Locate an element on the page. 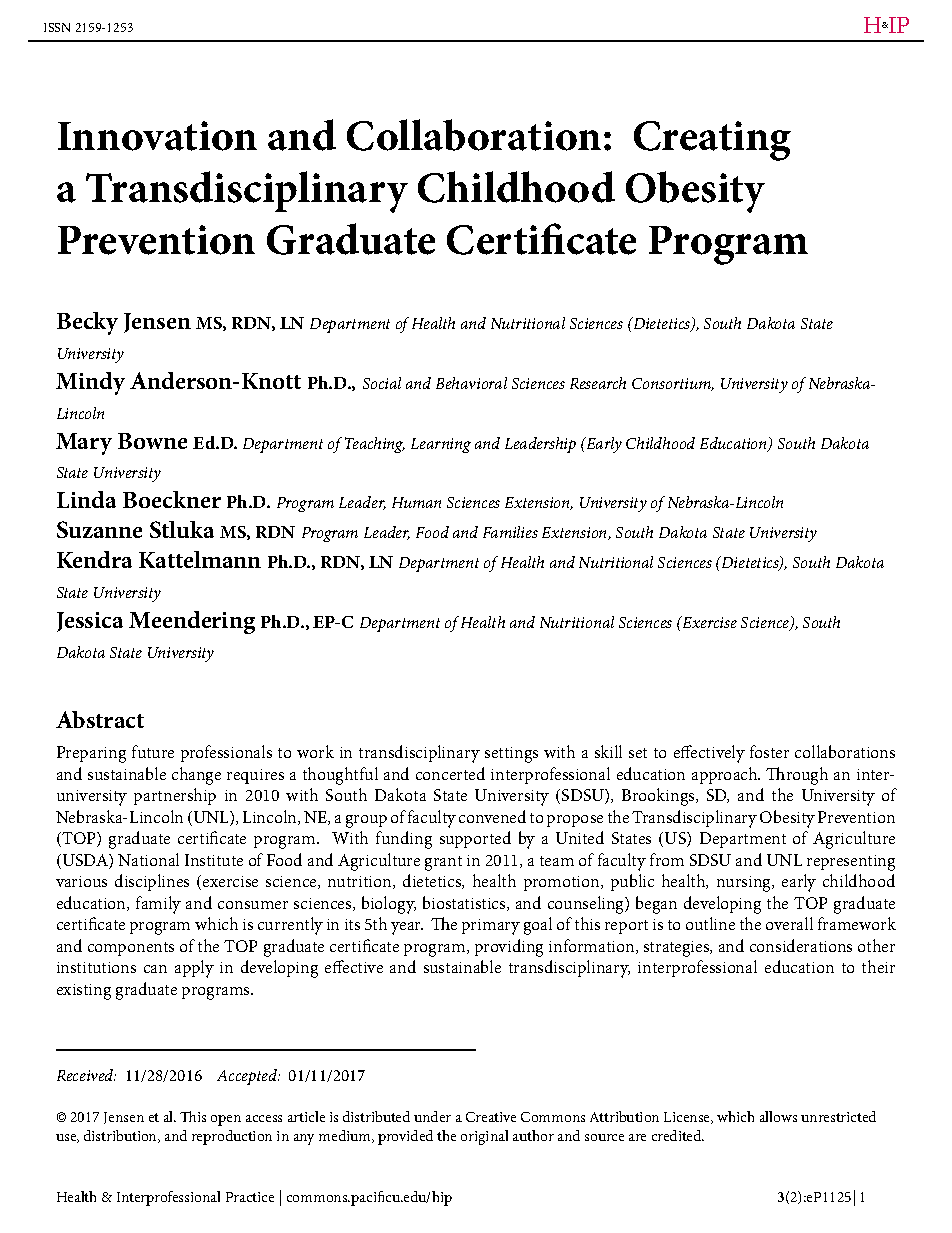 The height and width of the image is (1233, 952). Innovation is located at coordinates (157, 136).
